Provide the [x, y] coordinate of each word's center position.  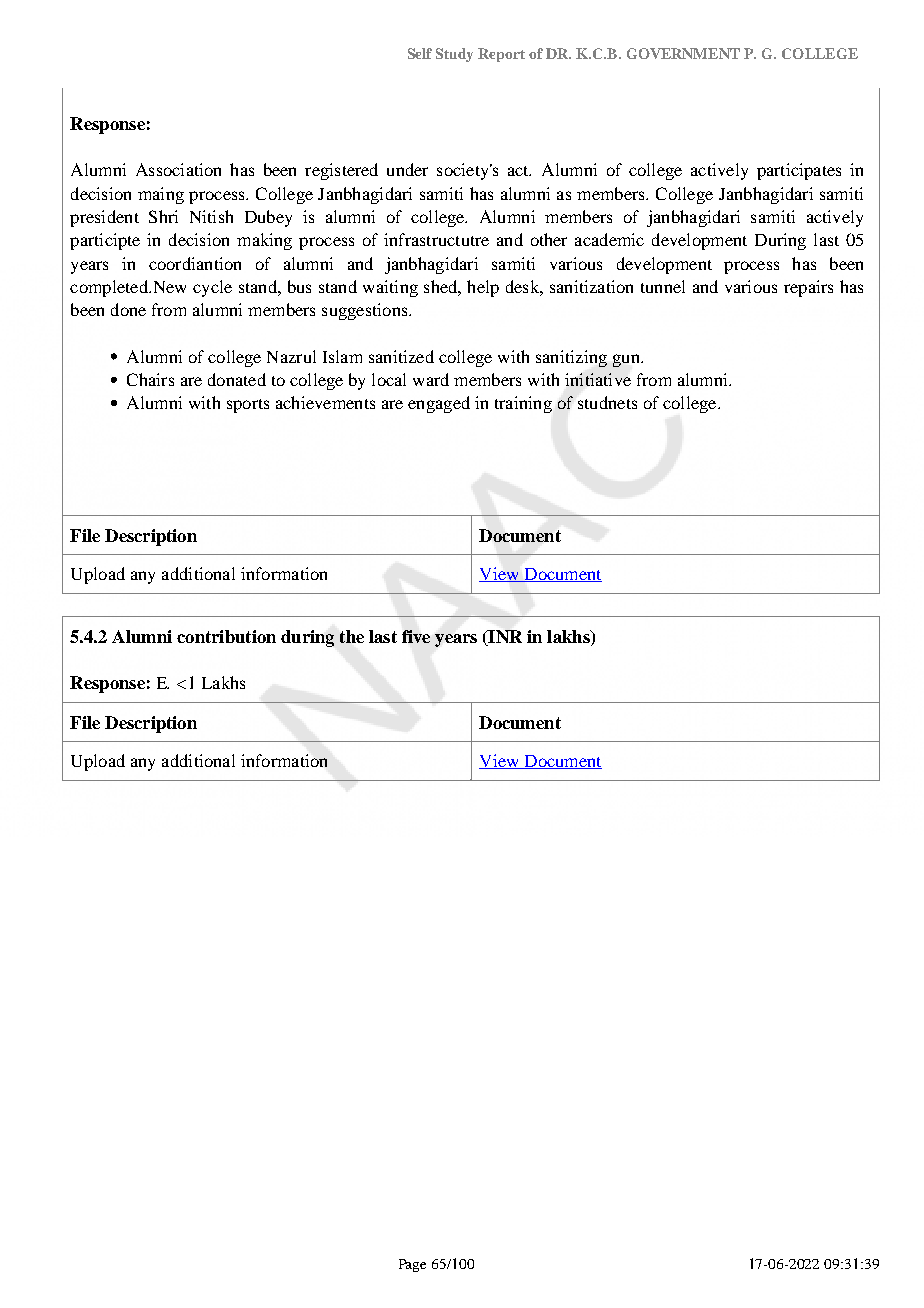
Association [178, 169]
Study [454, 55]
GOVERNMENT [683, 53]
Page [412, 1265]
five [416, 636]
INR [504, 638]
